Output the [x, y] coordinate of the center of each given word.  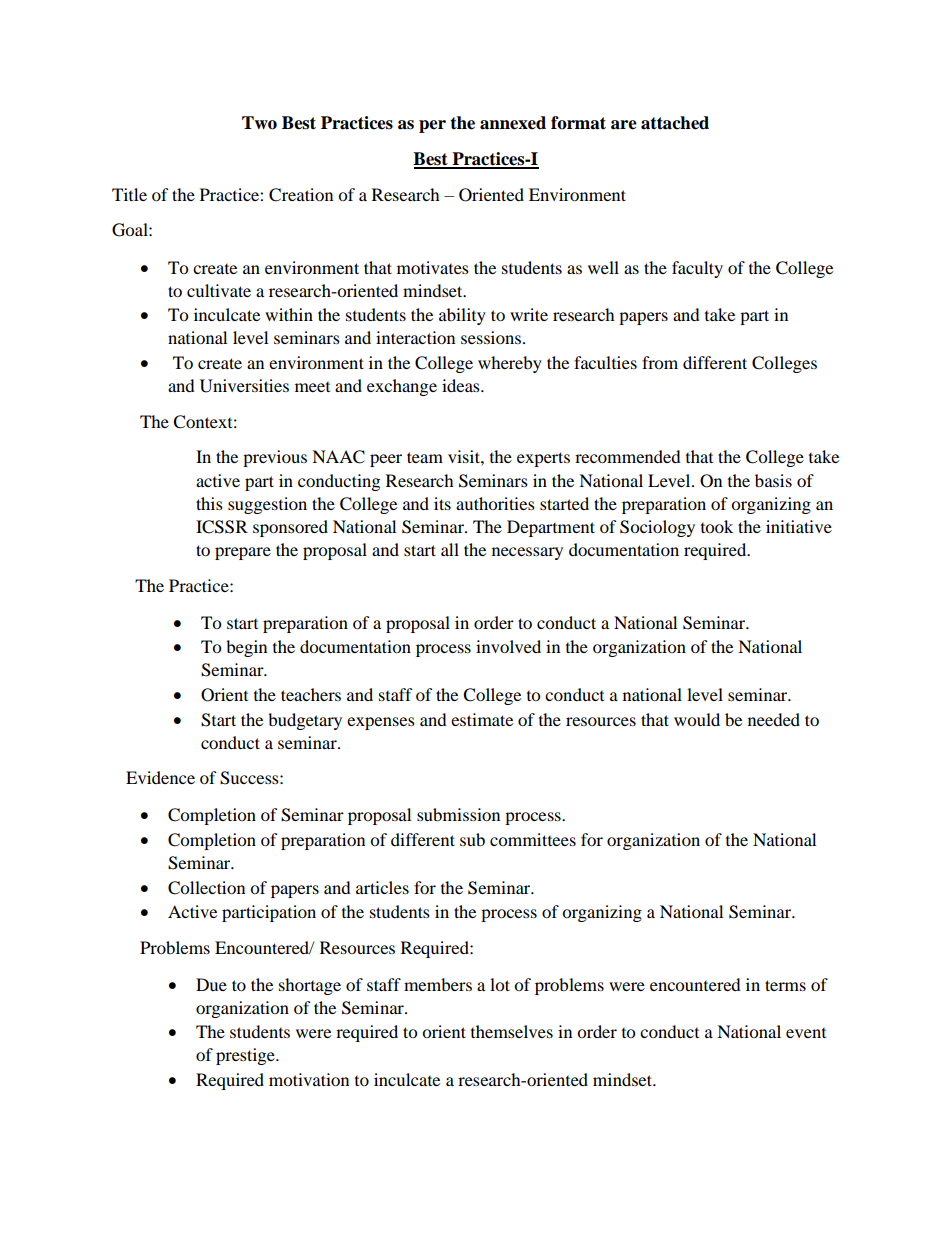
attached [675, 123]
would [697, 719]
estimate [482, 719]
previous [275, 458]
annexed [513, 123]
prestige [246, 1056]
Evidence [160, 777]
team [425, 457]
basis [773, 480]
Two [259, 123]
